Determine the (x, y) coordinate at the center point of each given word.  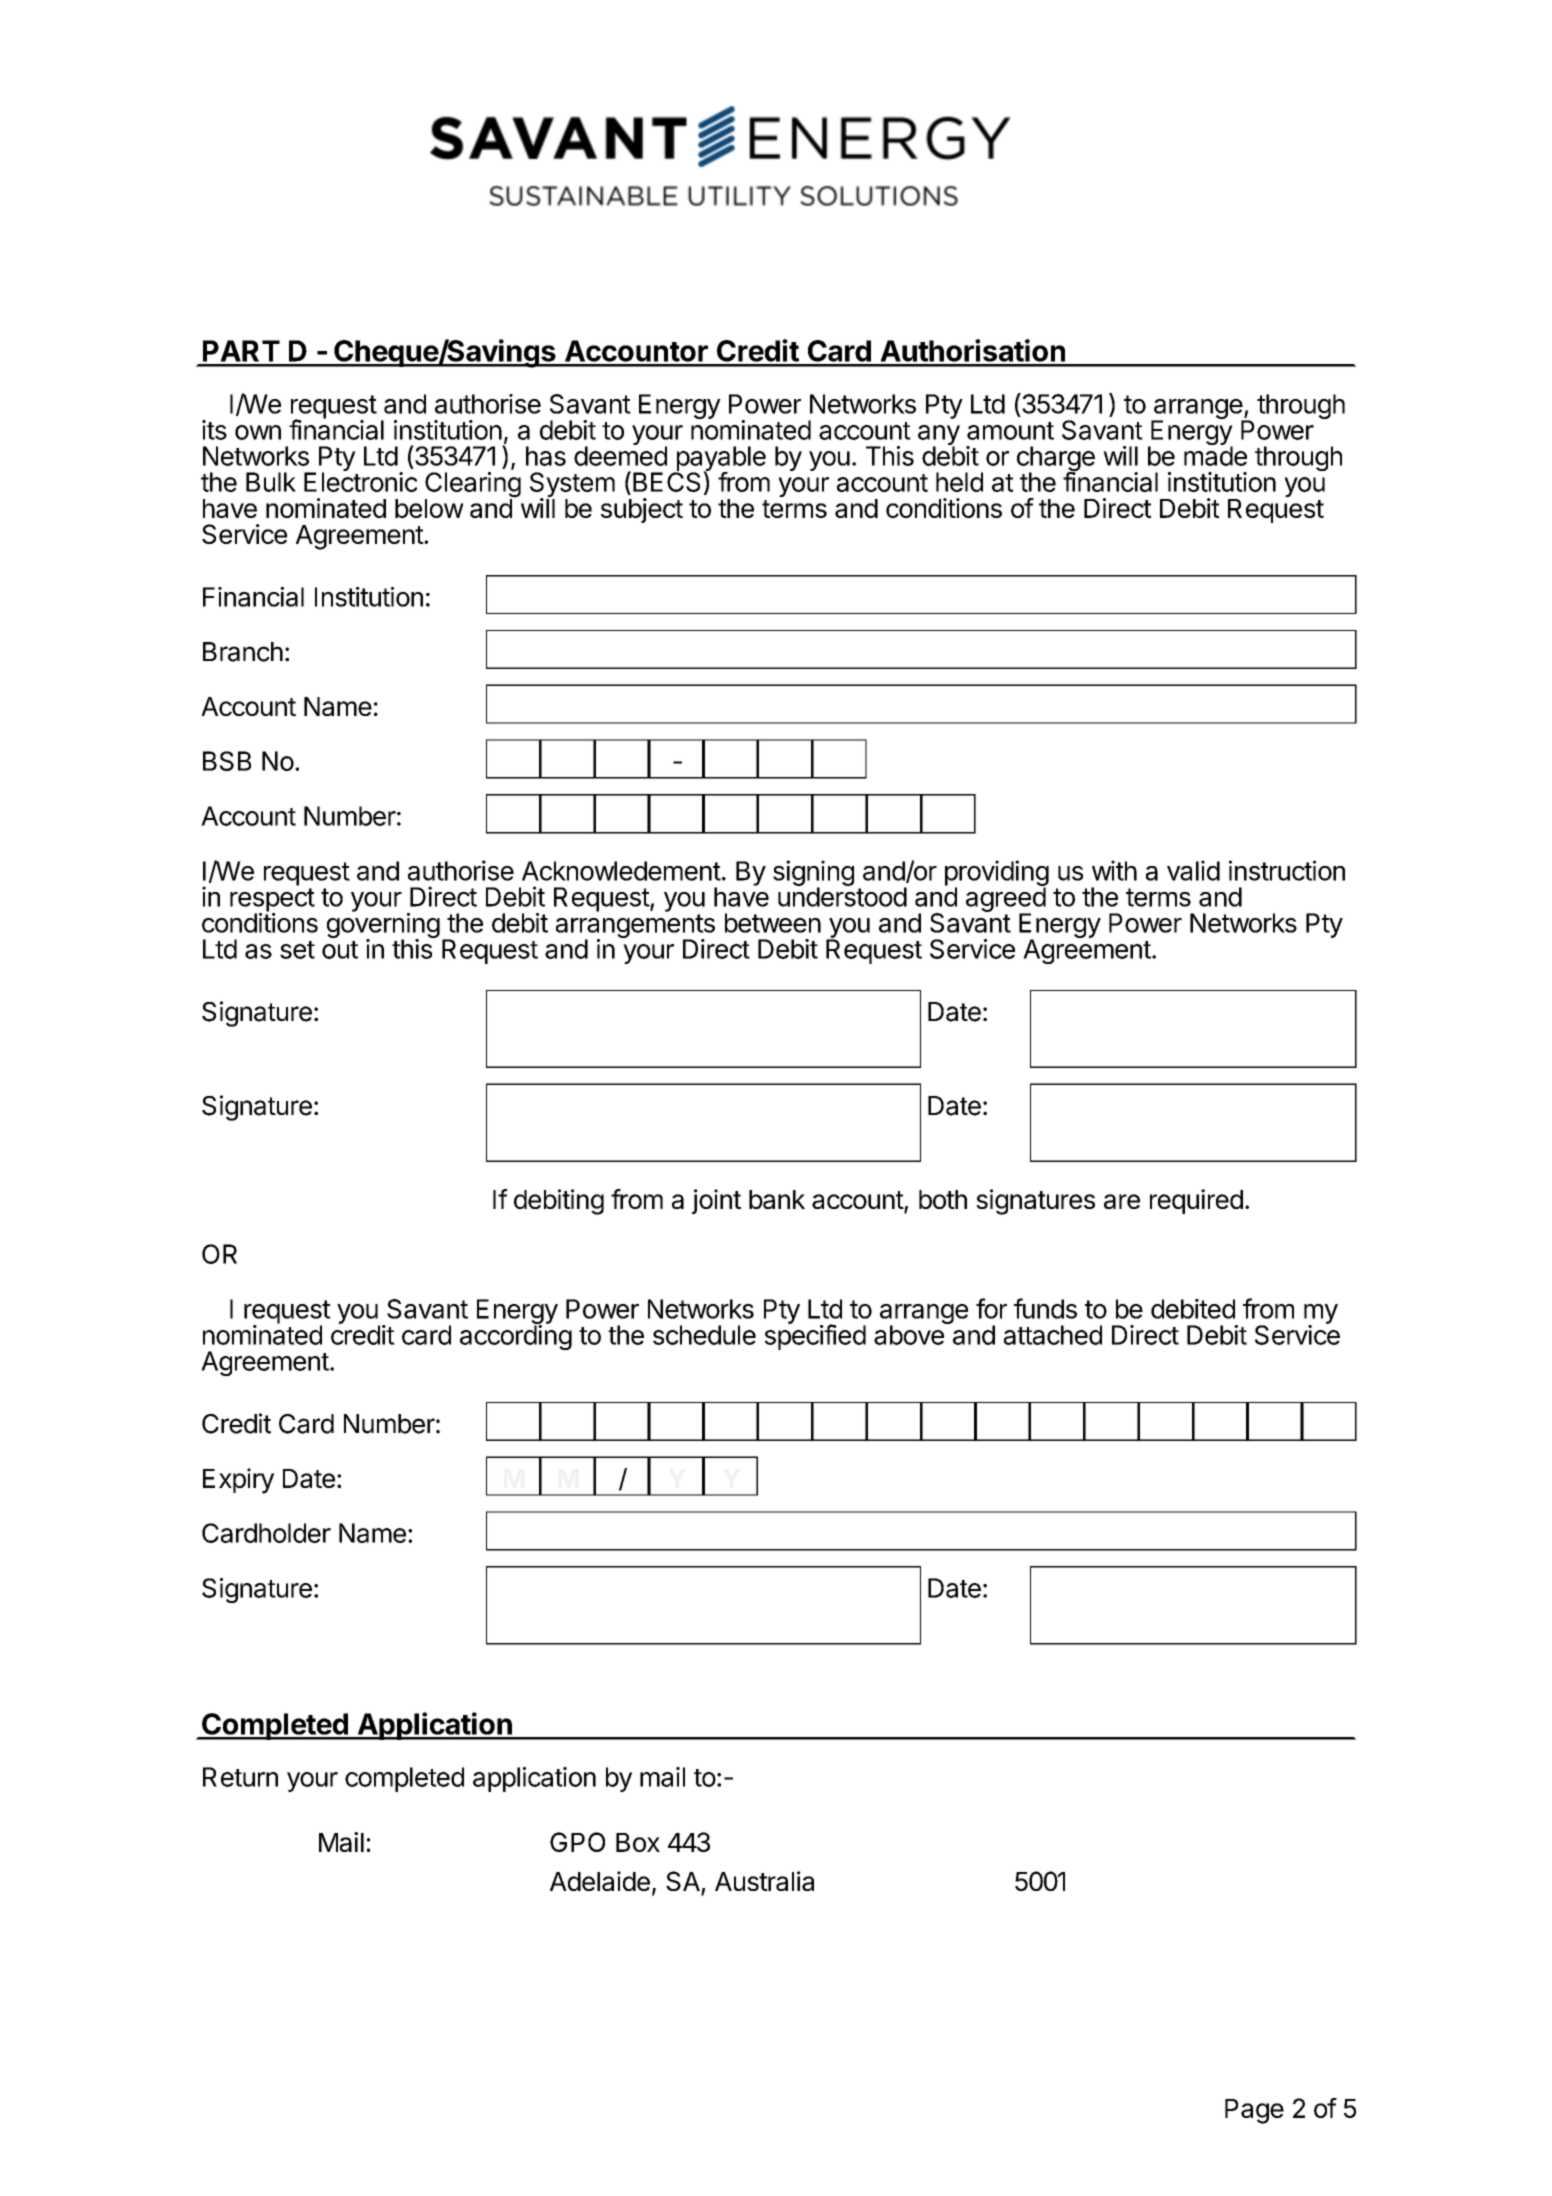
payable (720, 460)
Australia (764, 1881)
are (1122, 1201)
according (516, 1336)
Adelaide (600, 1881)
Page (1254, 2111)
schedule (704, 1335)
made (1215, 455)
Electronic (360, 481)
